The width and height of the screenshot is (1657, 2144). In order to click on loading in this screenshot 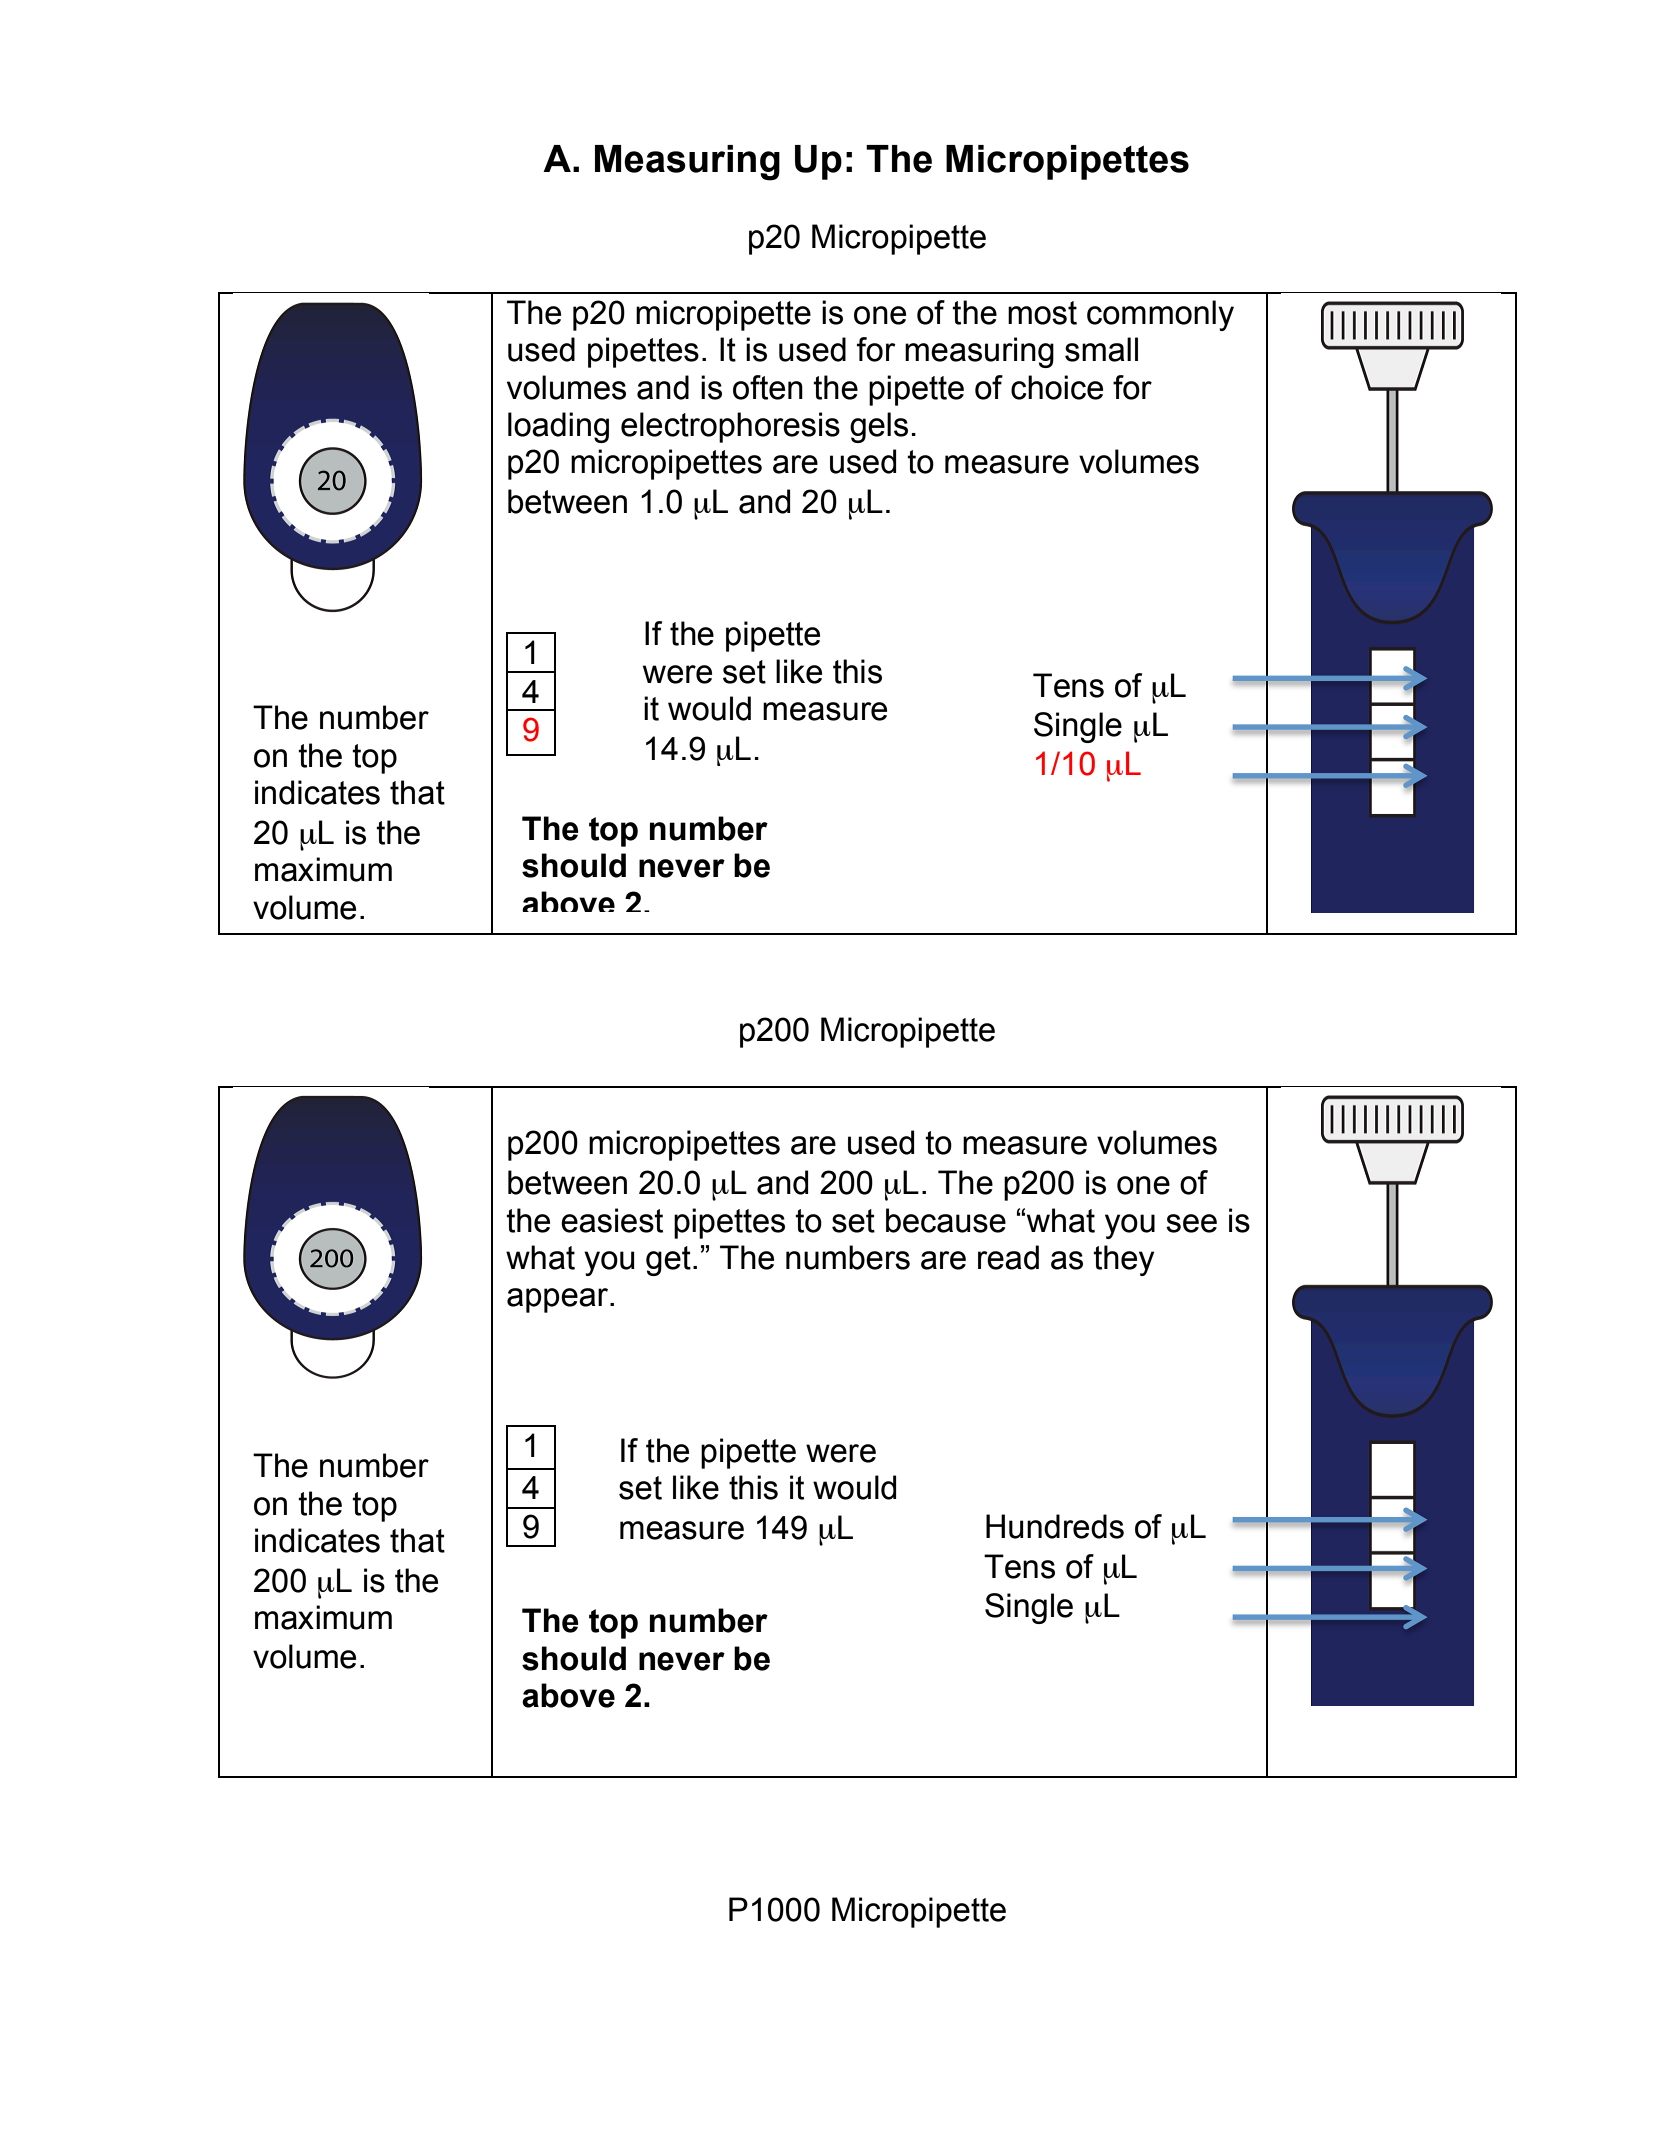, I will do `click(558, 427)`.
